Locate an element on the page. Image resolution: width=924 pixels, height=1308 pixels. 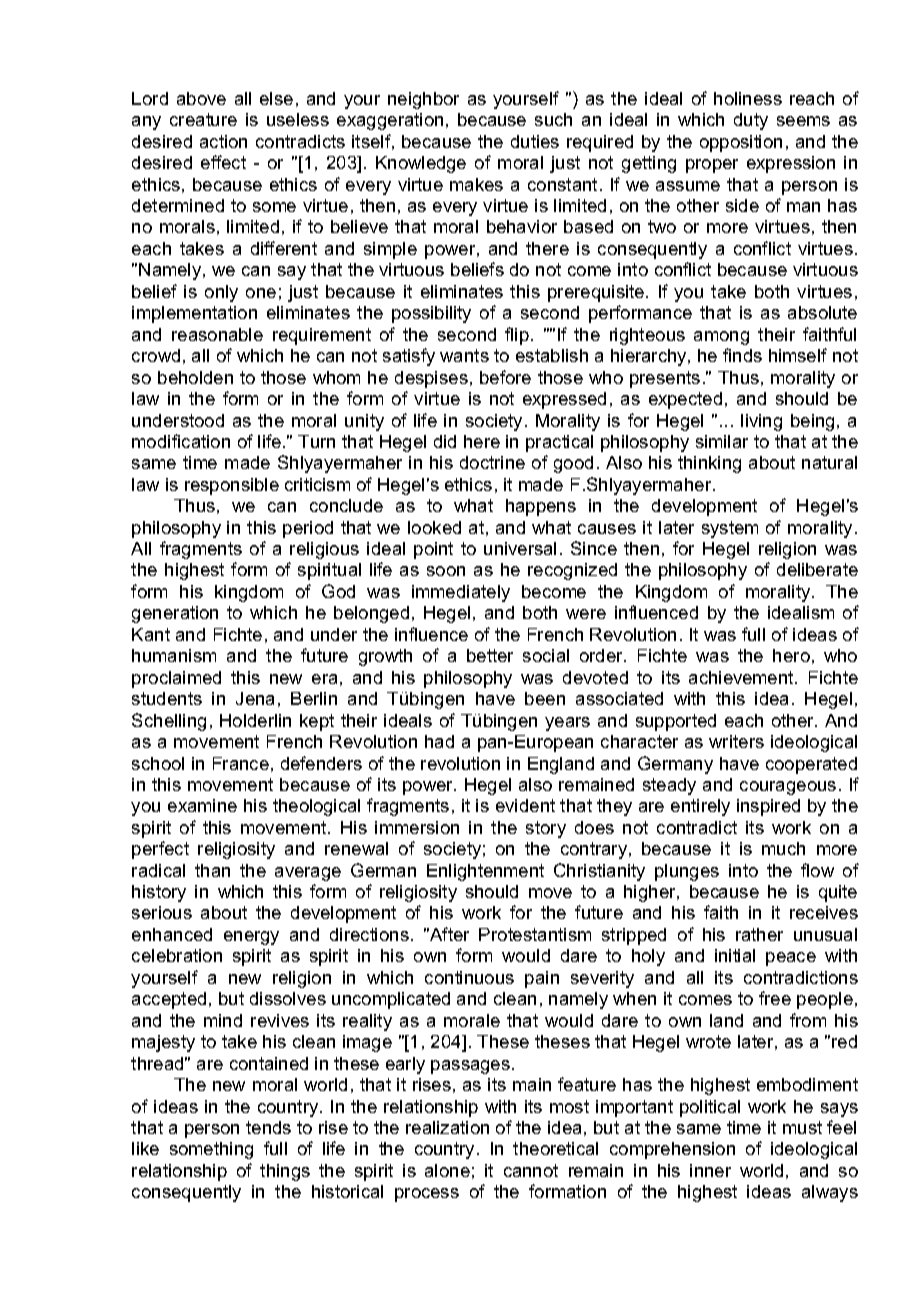
things is located at coordinates (285, 1172).
